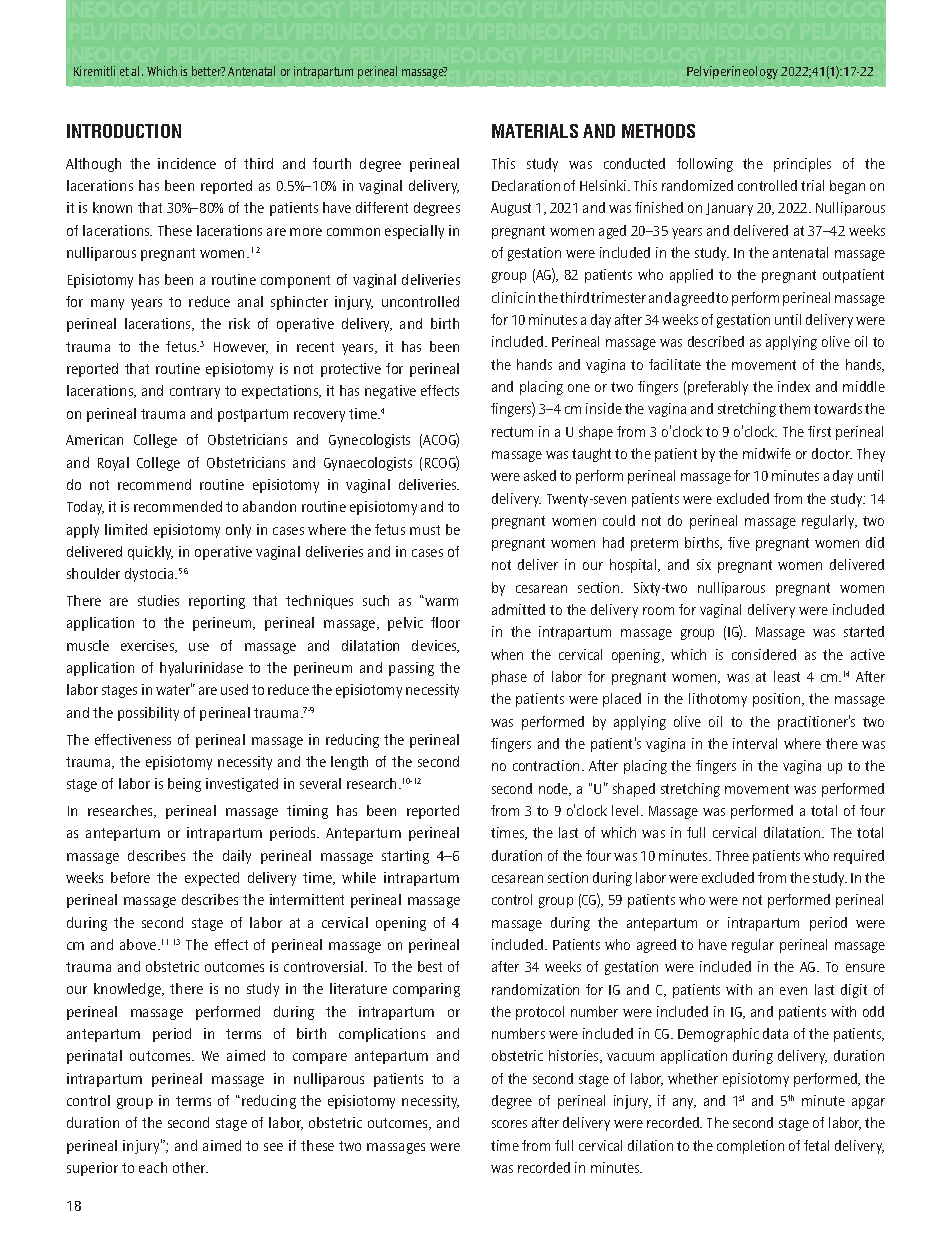 The width and height of the screenshot is (952, 1240). What do you see at coordinates (187, 163) in the screenshot?
I see `incidence` at bounding box center [187, 163].
